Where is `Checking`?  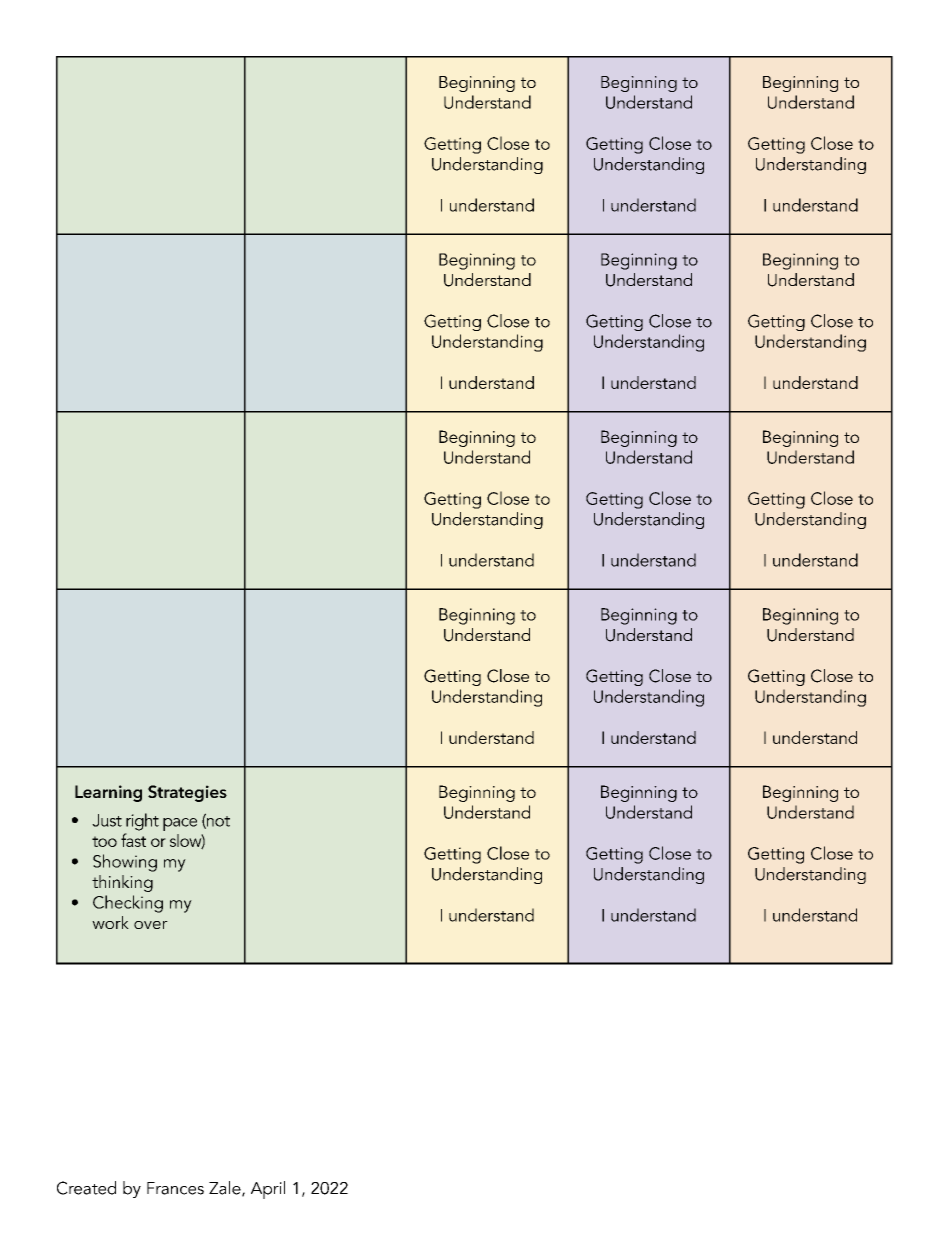 Checking is located at coordinates (128, 904).
